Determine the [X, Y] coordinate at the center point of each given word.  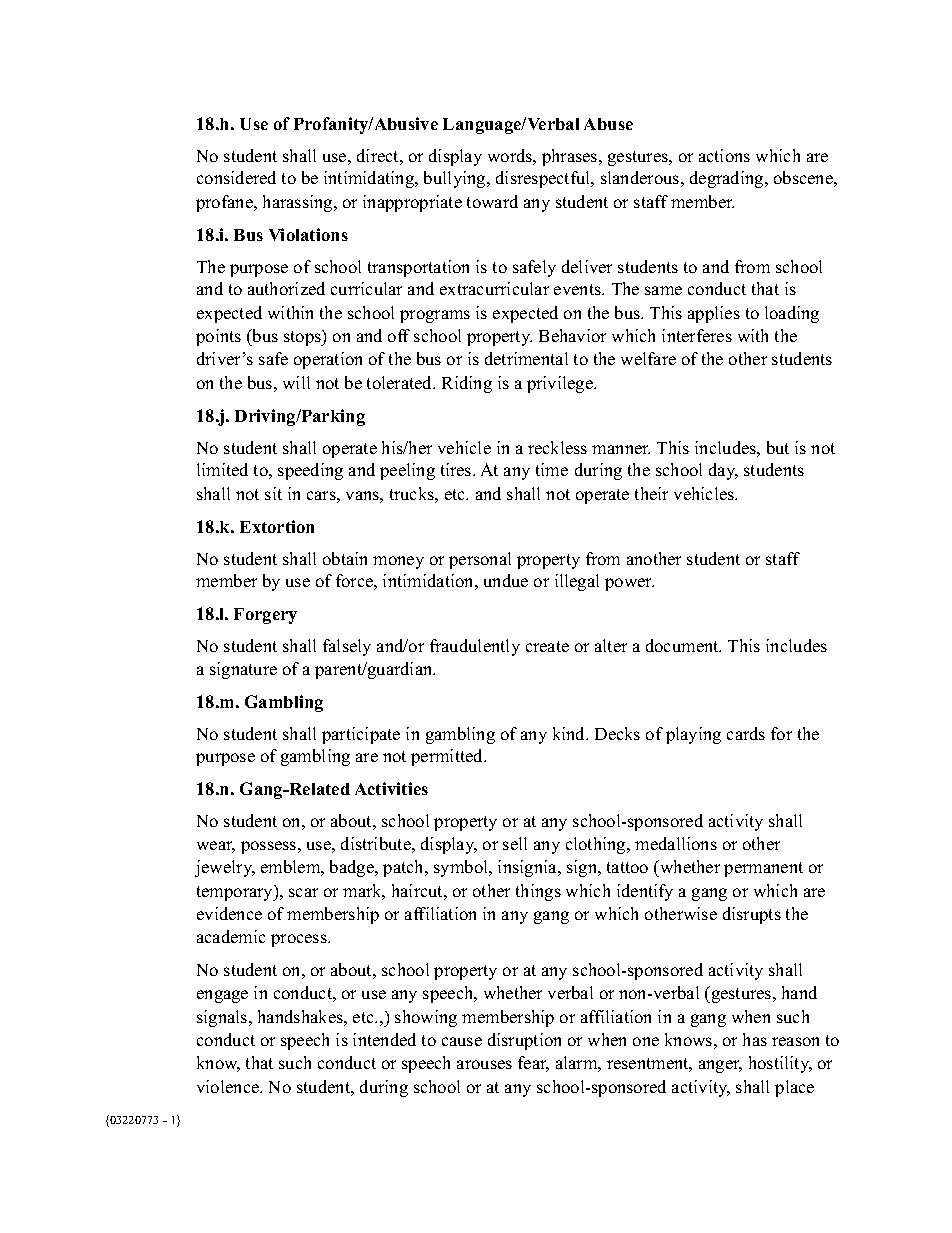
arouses [484, 1064]
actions [724, 155]
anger [720, 1066]
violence [229, 1086]
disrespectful [544, 179]
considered [236, 177]
